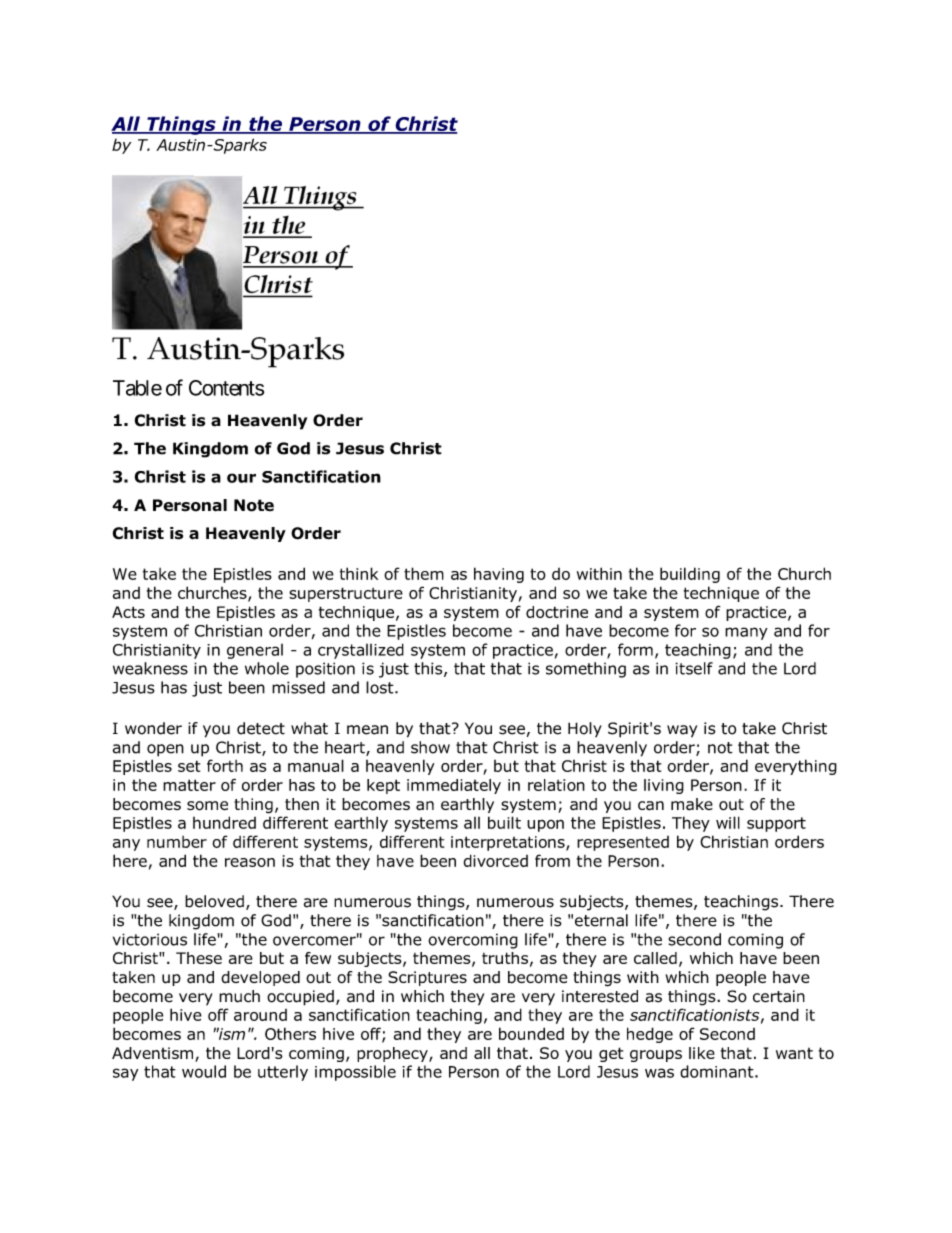 The image size is (952, 1233). Describe the element at coordinates (254, 505) in the page. I see `Note` at that location.
